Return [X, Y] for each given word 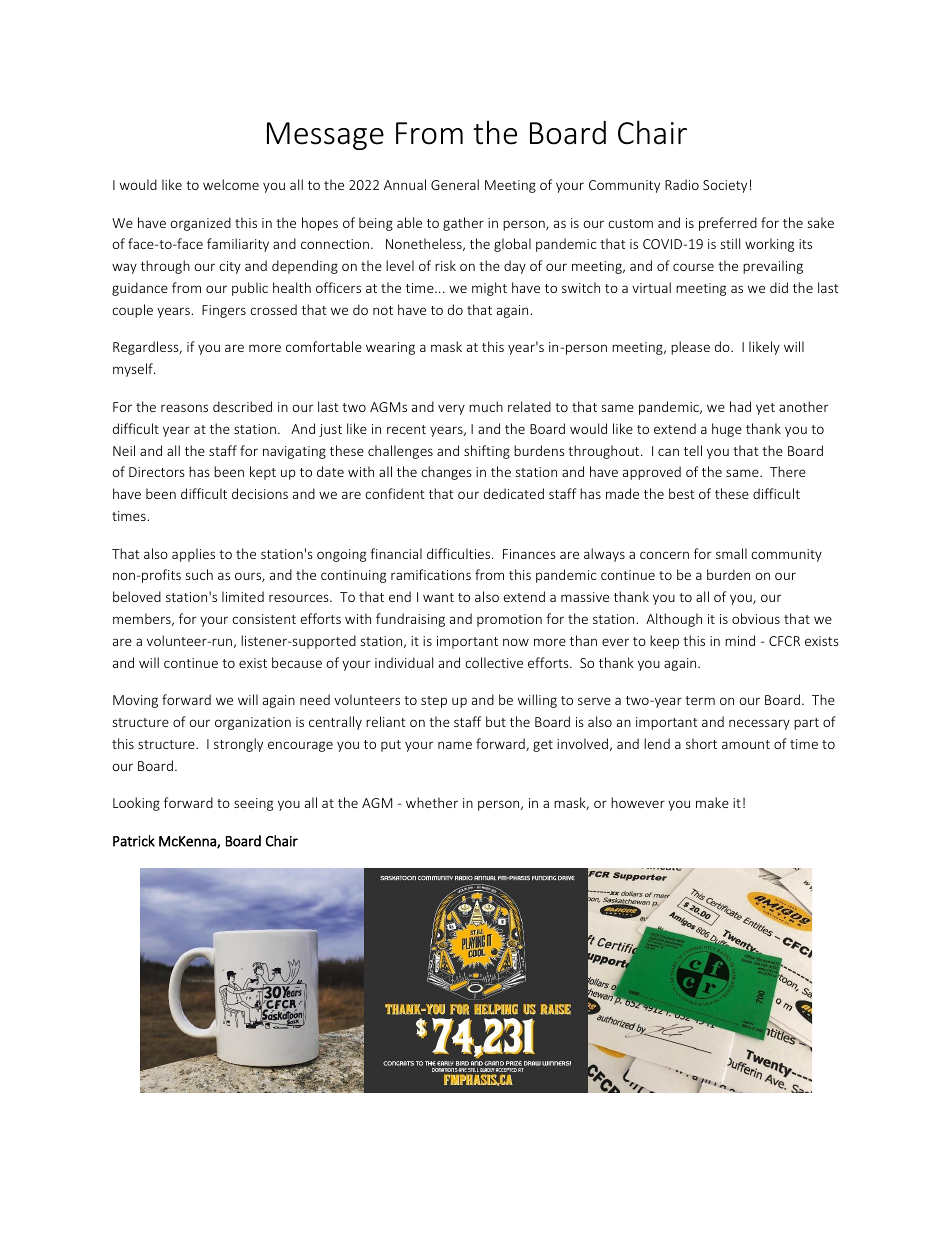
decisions [260, 493]
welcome [231, 184]
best [682, 493]
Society [725, 186]
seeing [253, 804]
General [455, 184]
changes [446, 473]
